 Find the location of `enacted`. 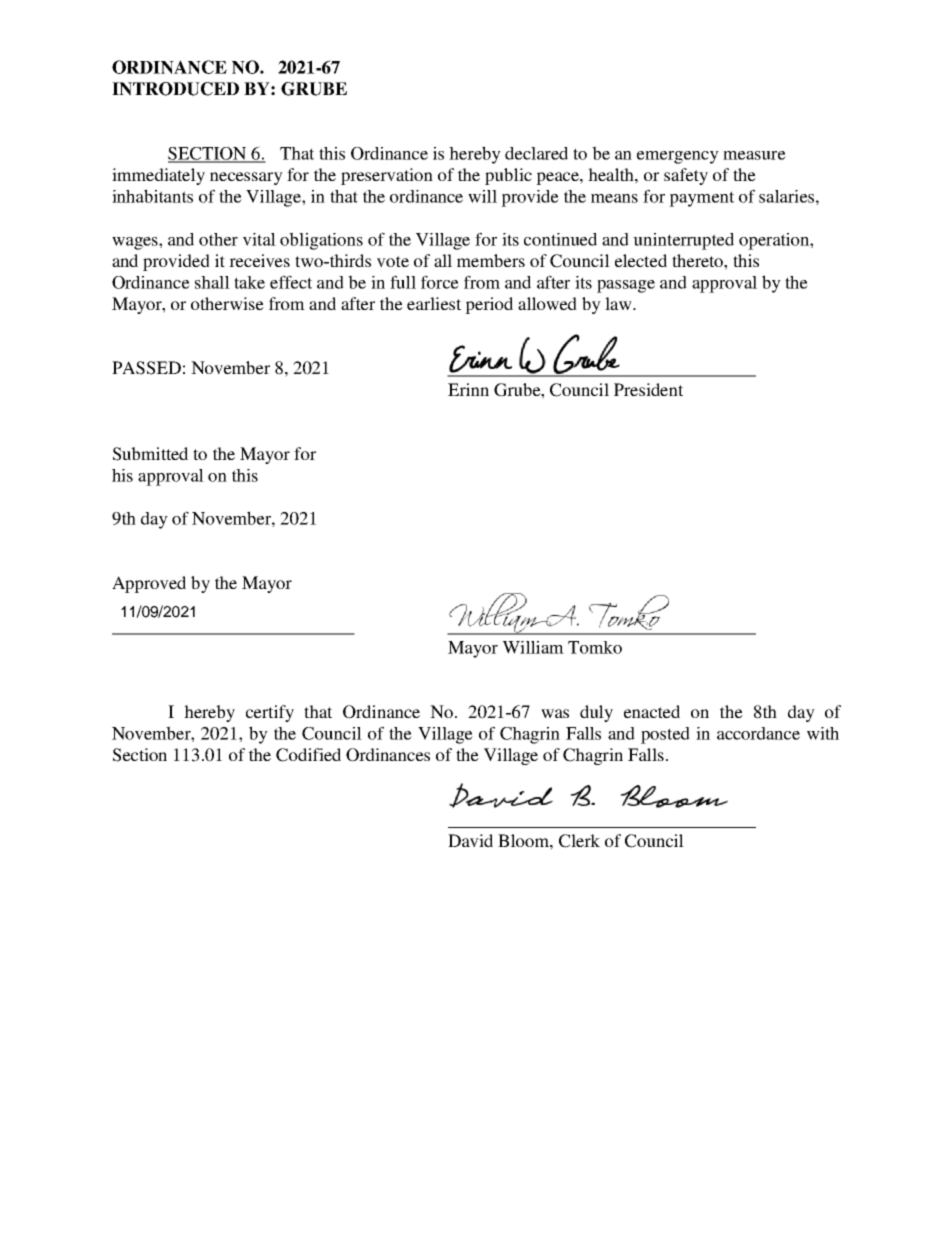

enacted is located at coordinates (652, 711).
